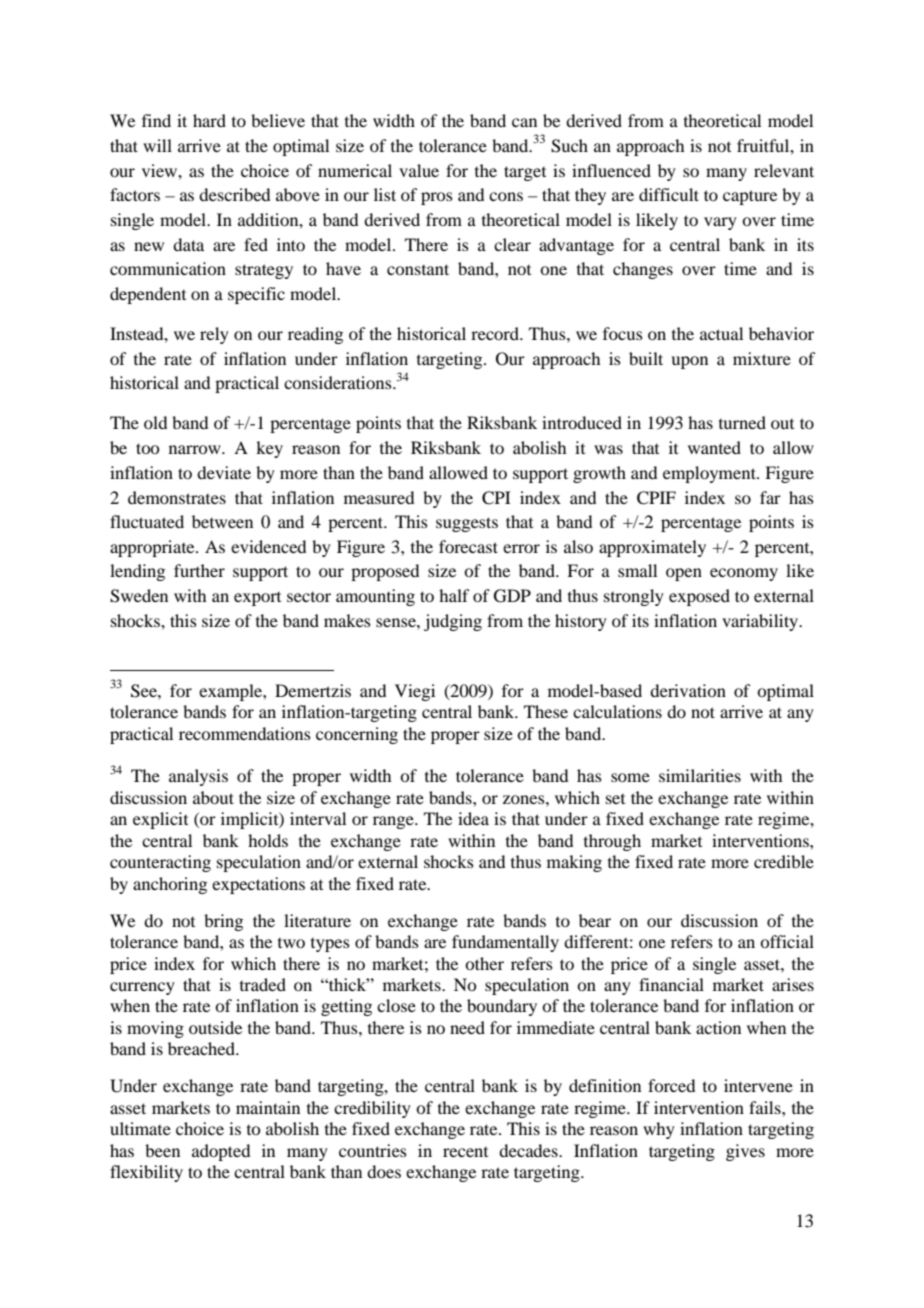  What do you see at coordinates (214, 335) in the document?
I see `rely` at bounding box center [214, 335].
